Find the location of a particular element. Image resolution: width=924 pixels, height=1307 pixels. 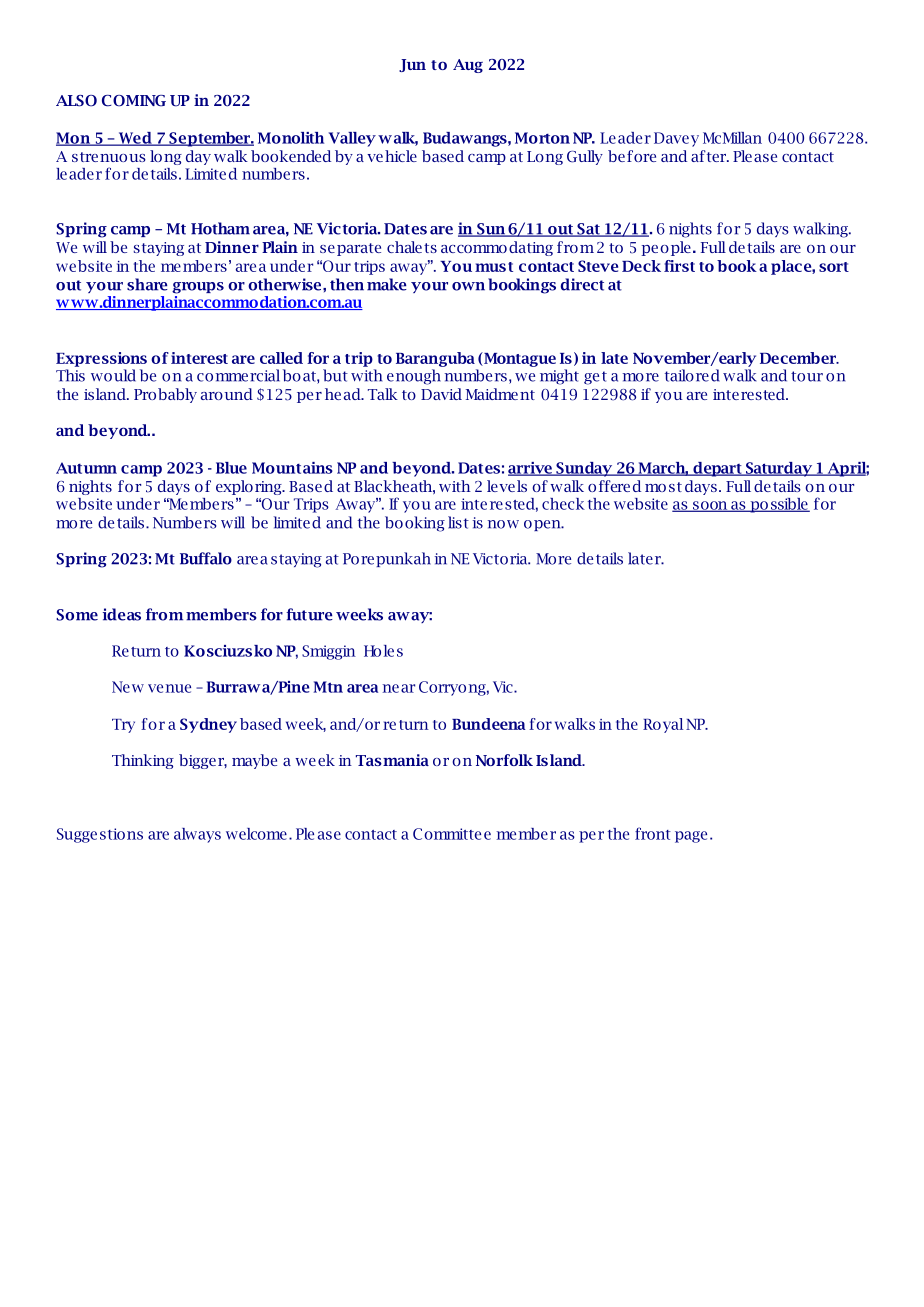

Davey is located at coordinates (676, 139).
